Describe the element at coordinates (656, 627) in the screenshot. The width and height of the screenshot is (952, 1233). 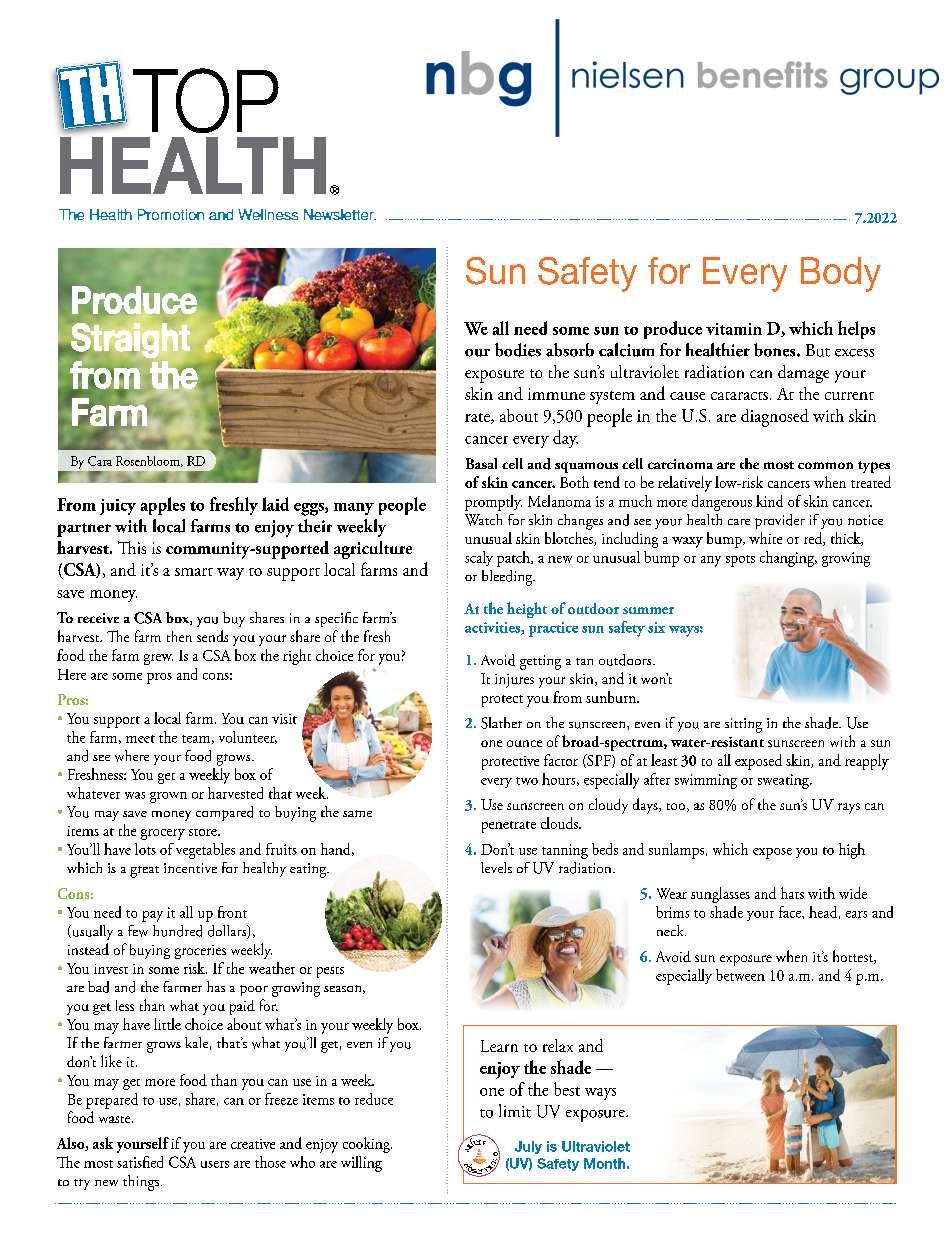
I see `six` at that location.
